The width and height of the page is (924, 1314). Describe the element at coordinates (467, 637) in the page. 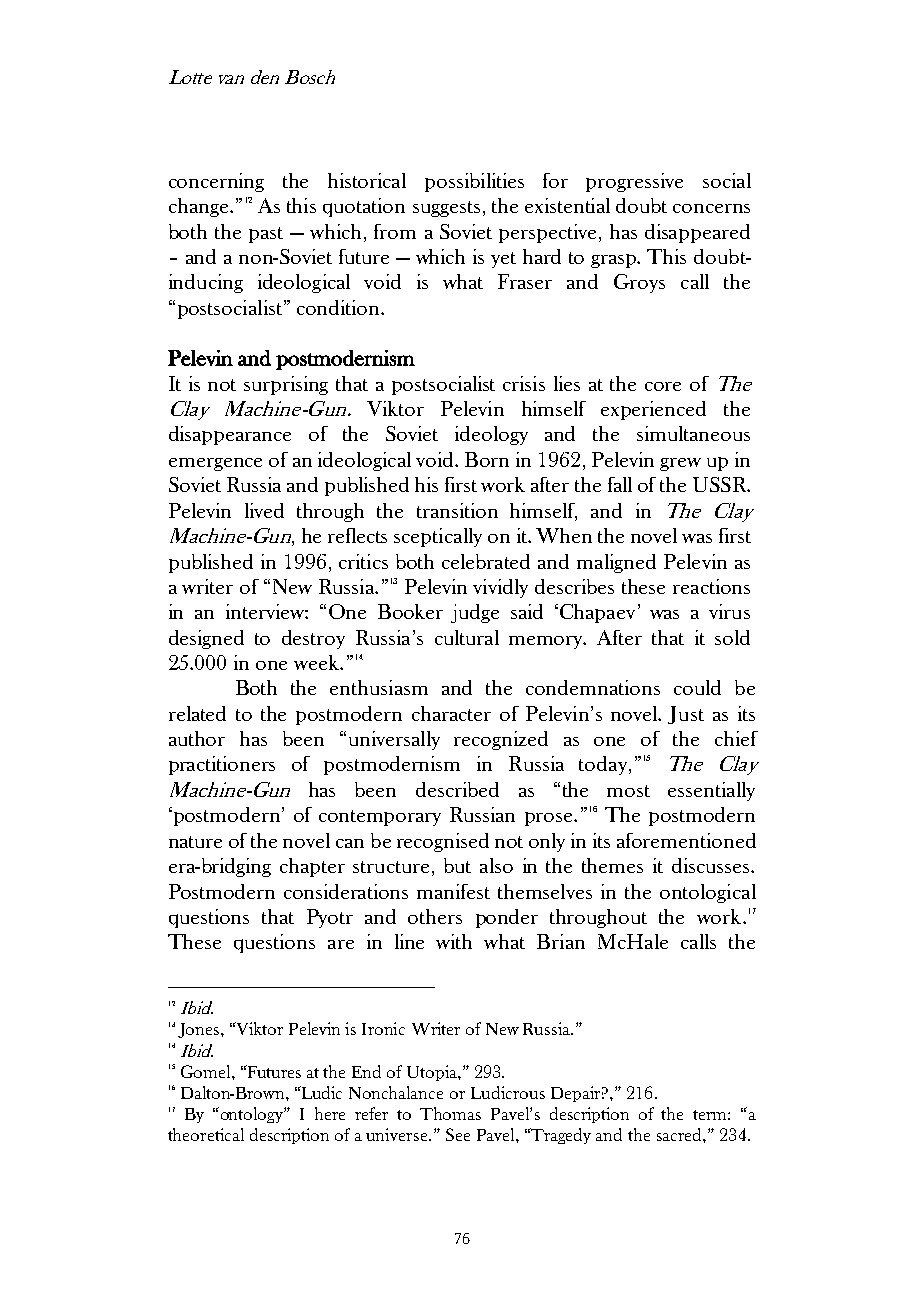

I see `cultural` at that location.
